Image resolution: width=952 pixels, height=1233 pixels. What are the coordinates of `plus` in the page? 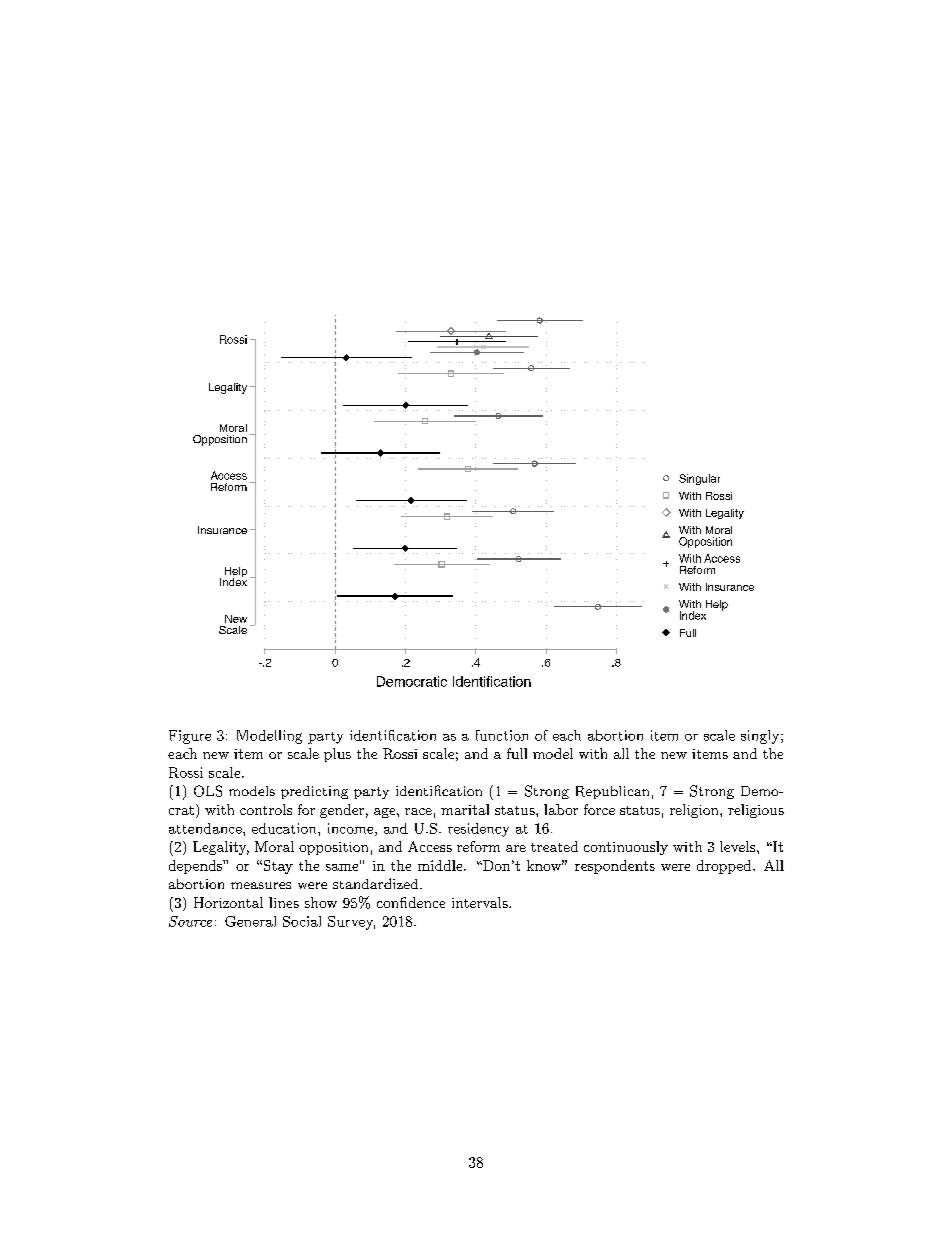 It's located at (337, 755).
